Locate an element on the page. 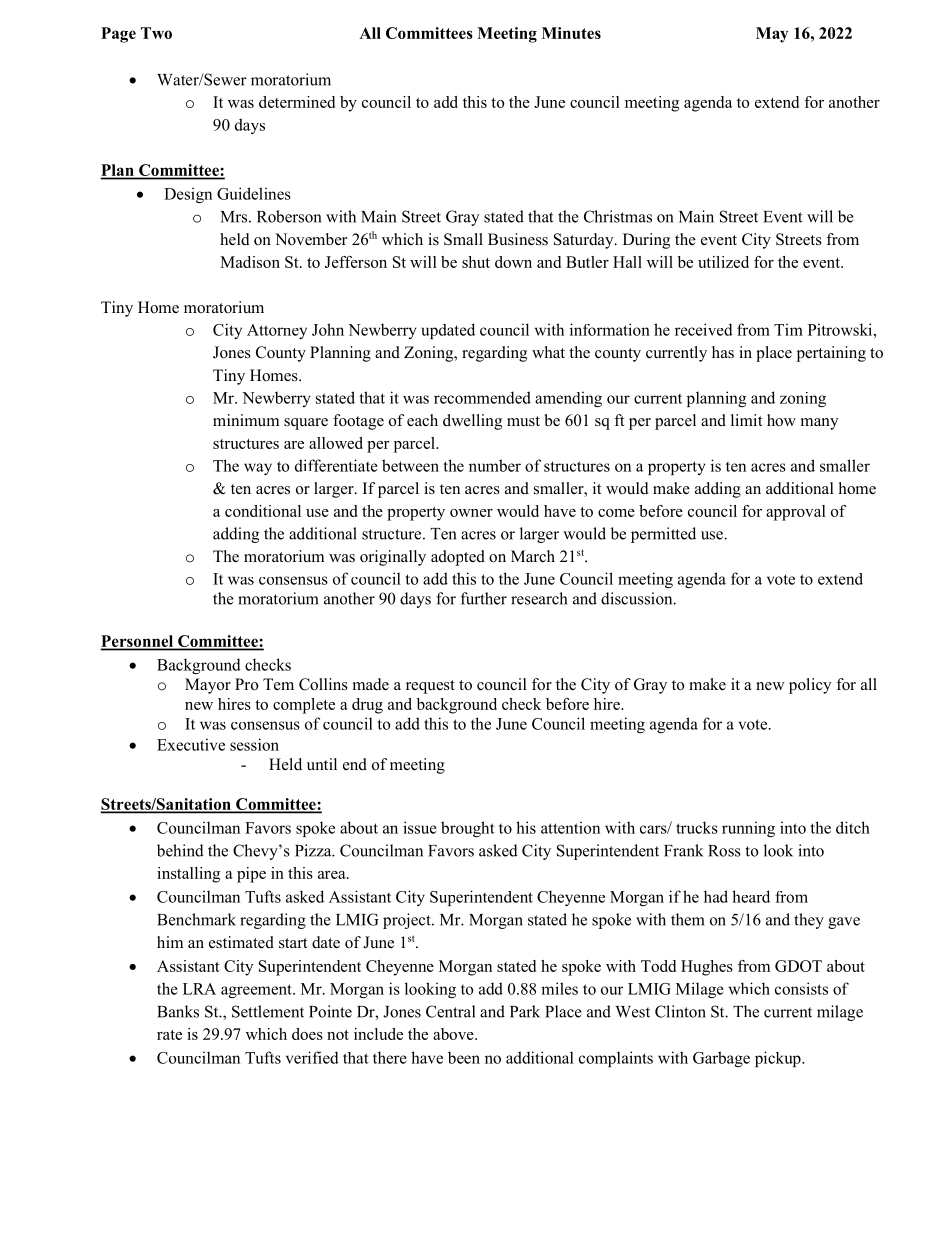  adopted is located at coordinates (458, 558).
